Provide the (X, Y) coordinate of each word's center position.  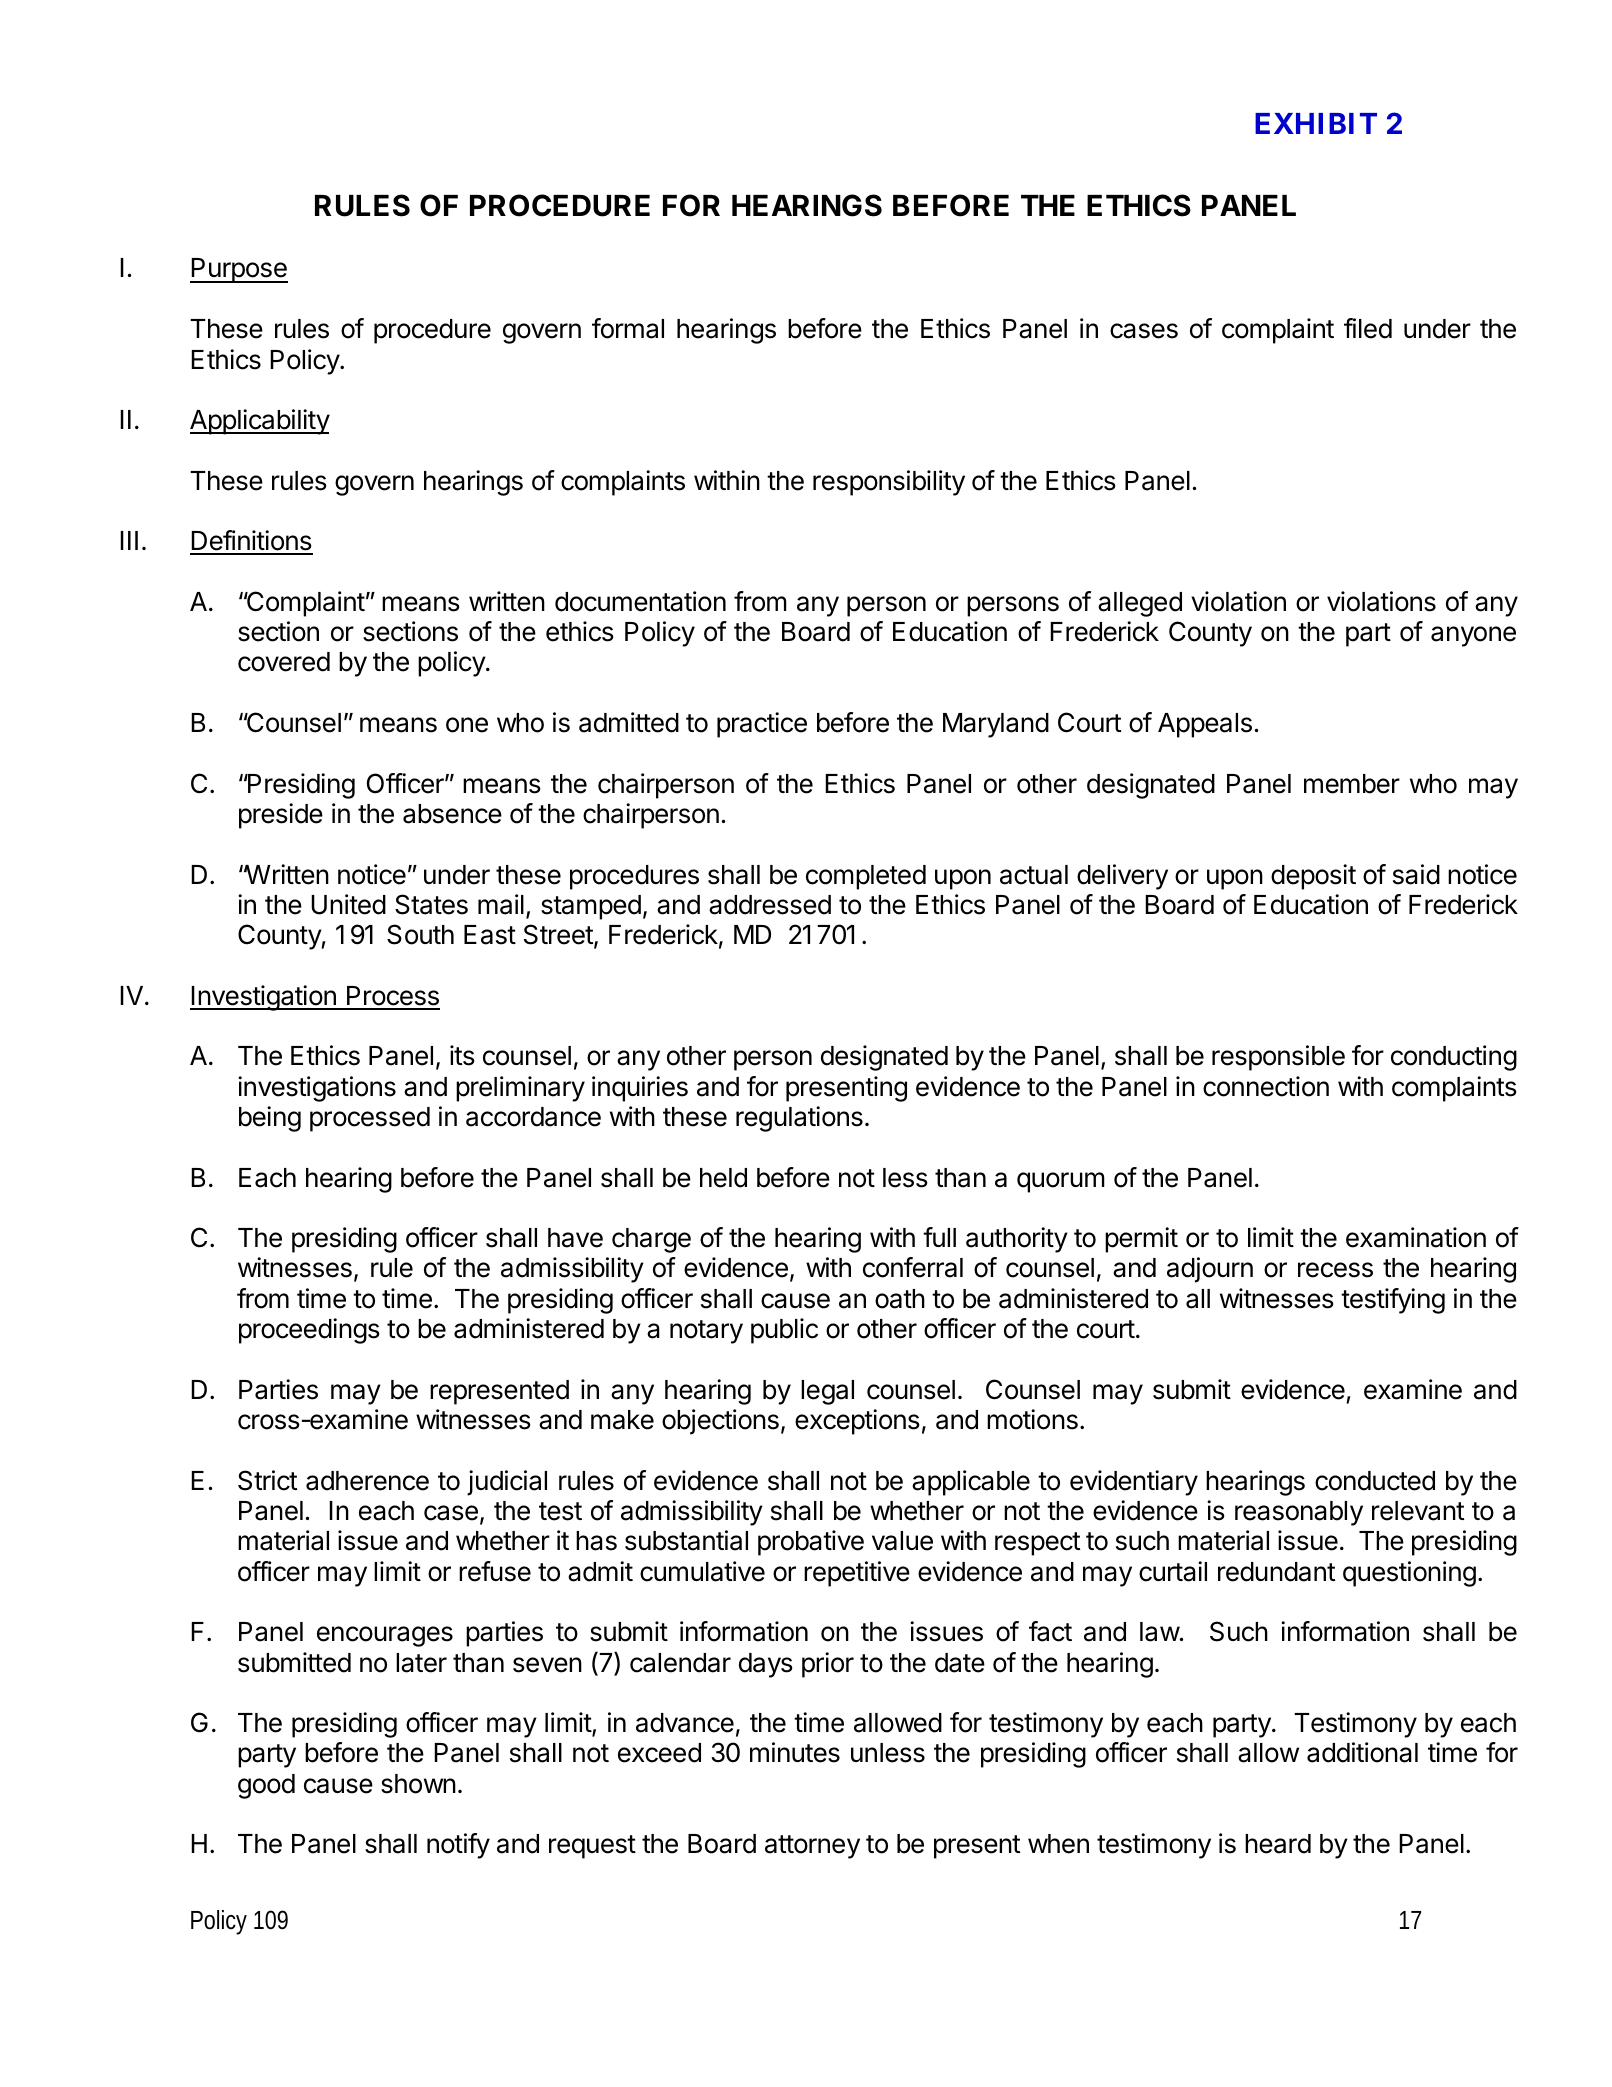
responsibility (889, 483)
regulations (799, 1119)
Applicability (260, 422)
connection (1266, 1086)
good (266, 1786)
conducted (1375, 1481)
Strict (267, 1480)
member (1352, 784)
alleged (1140, 604)
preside (281, 816)
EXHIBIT (1316, 123)
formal (628, 328)
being (270, 1119)
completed (866, 877)
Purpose (239, 270)
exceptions (857, 1422)
